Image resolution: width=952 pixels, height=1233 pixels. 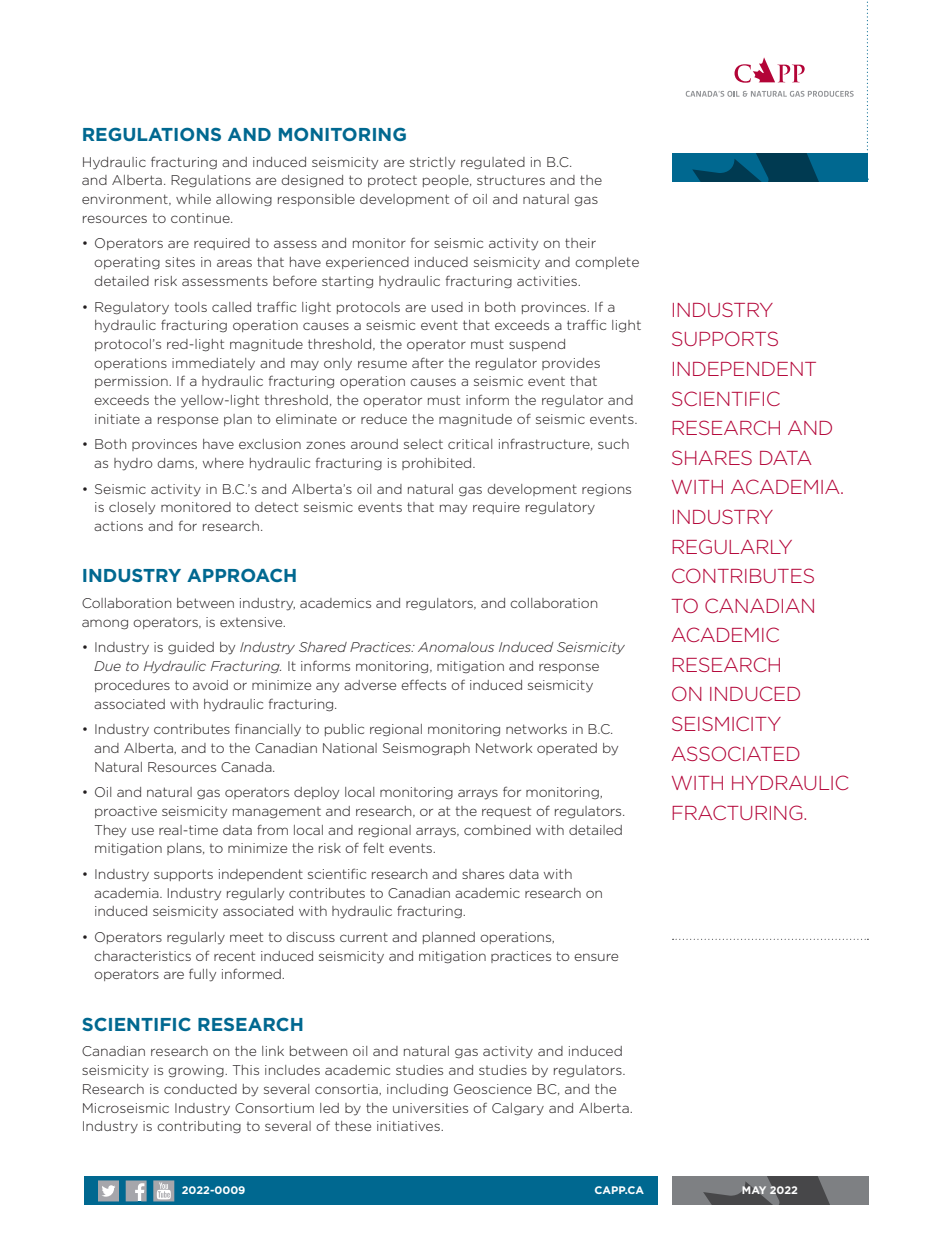 What do you see at coordinates (347, 1089) in the image?
I see `consortia` at bounding box center [347, 1089].
